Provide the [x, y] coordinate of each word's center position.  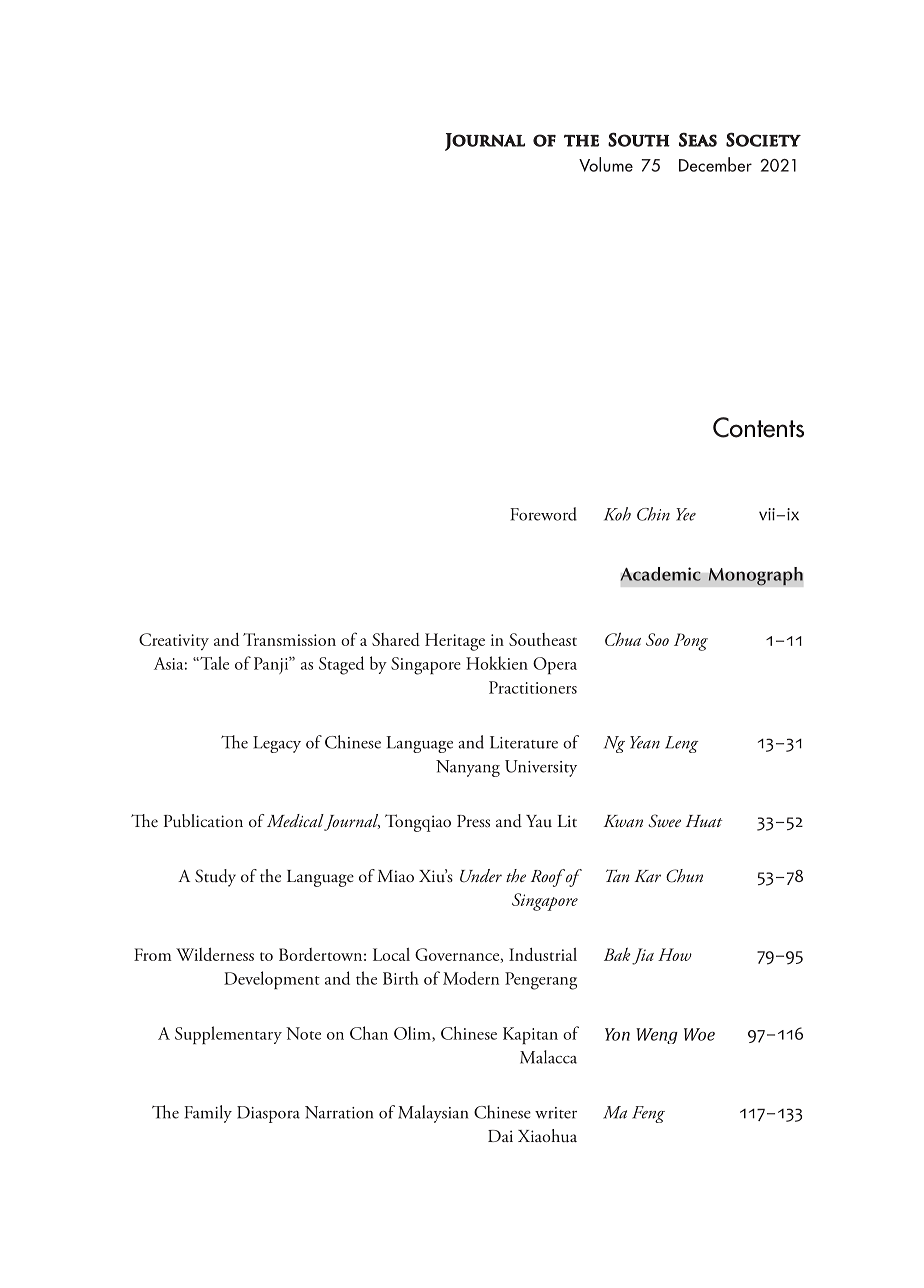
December [715, 164]
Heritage [455, 642]
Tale [213, 663]
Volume [606, 164]
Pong [691, 642]
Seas [698, 139]
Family [208, 1114]
